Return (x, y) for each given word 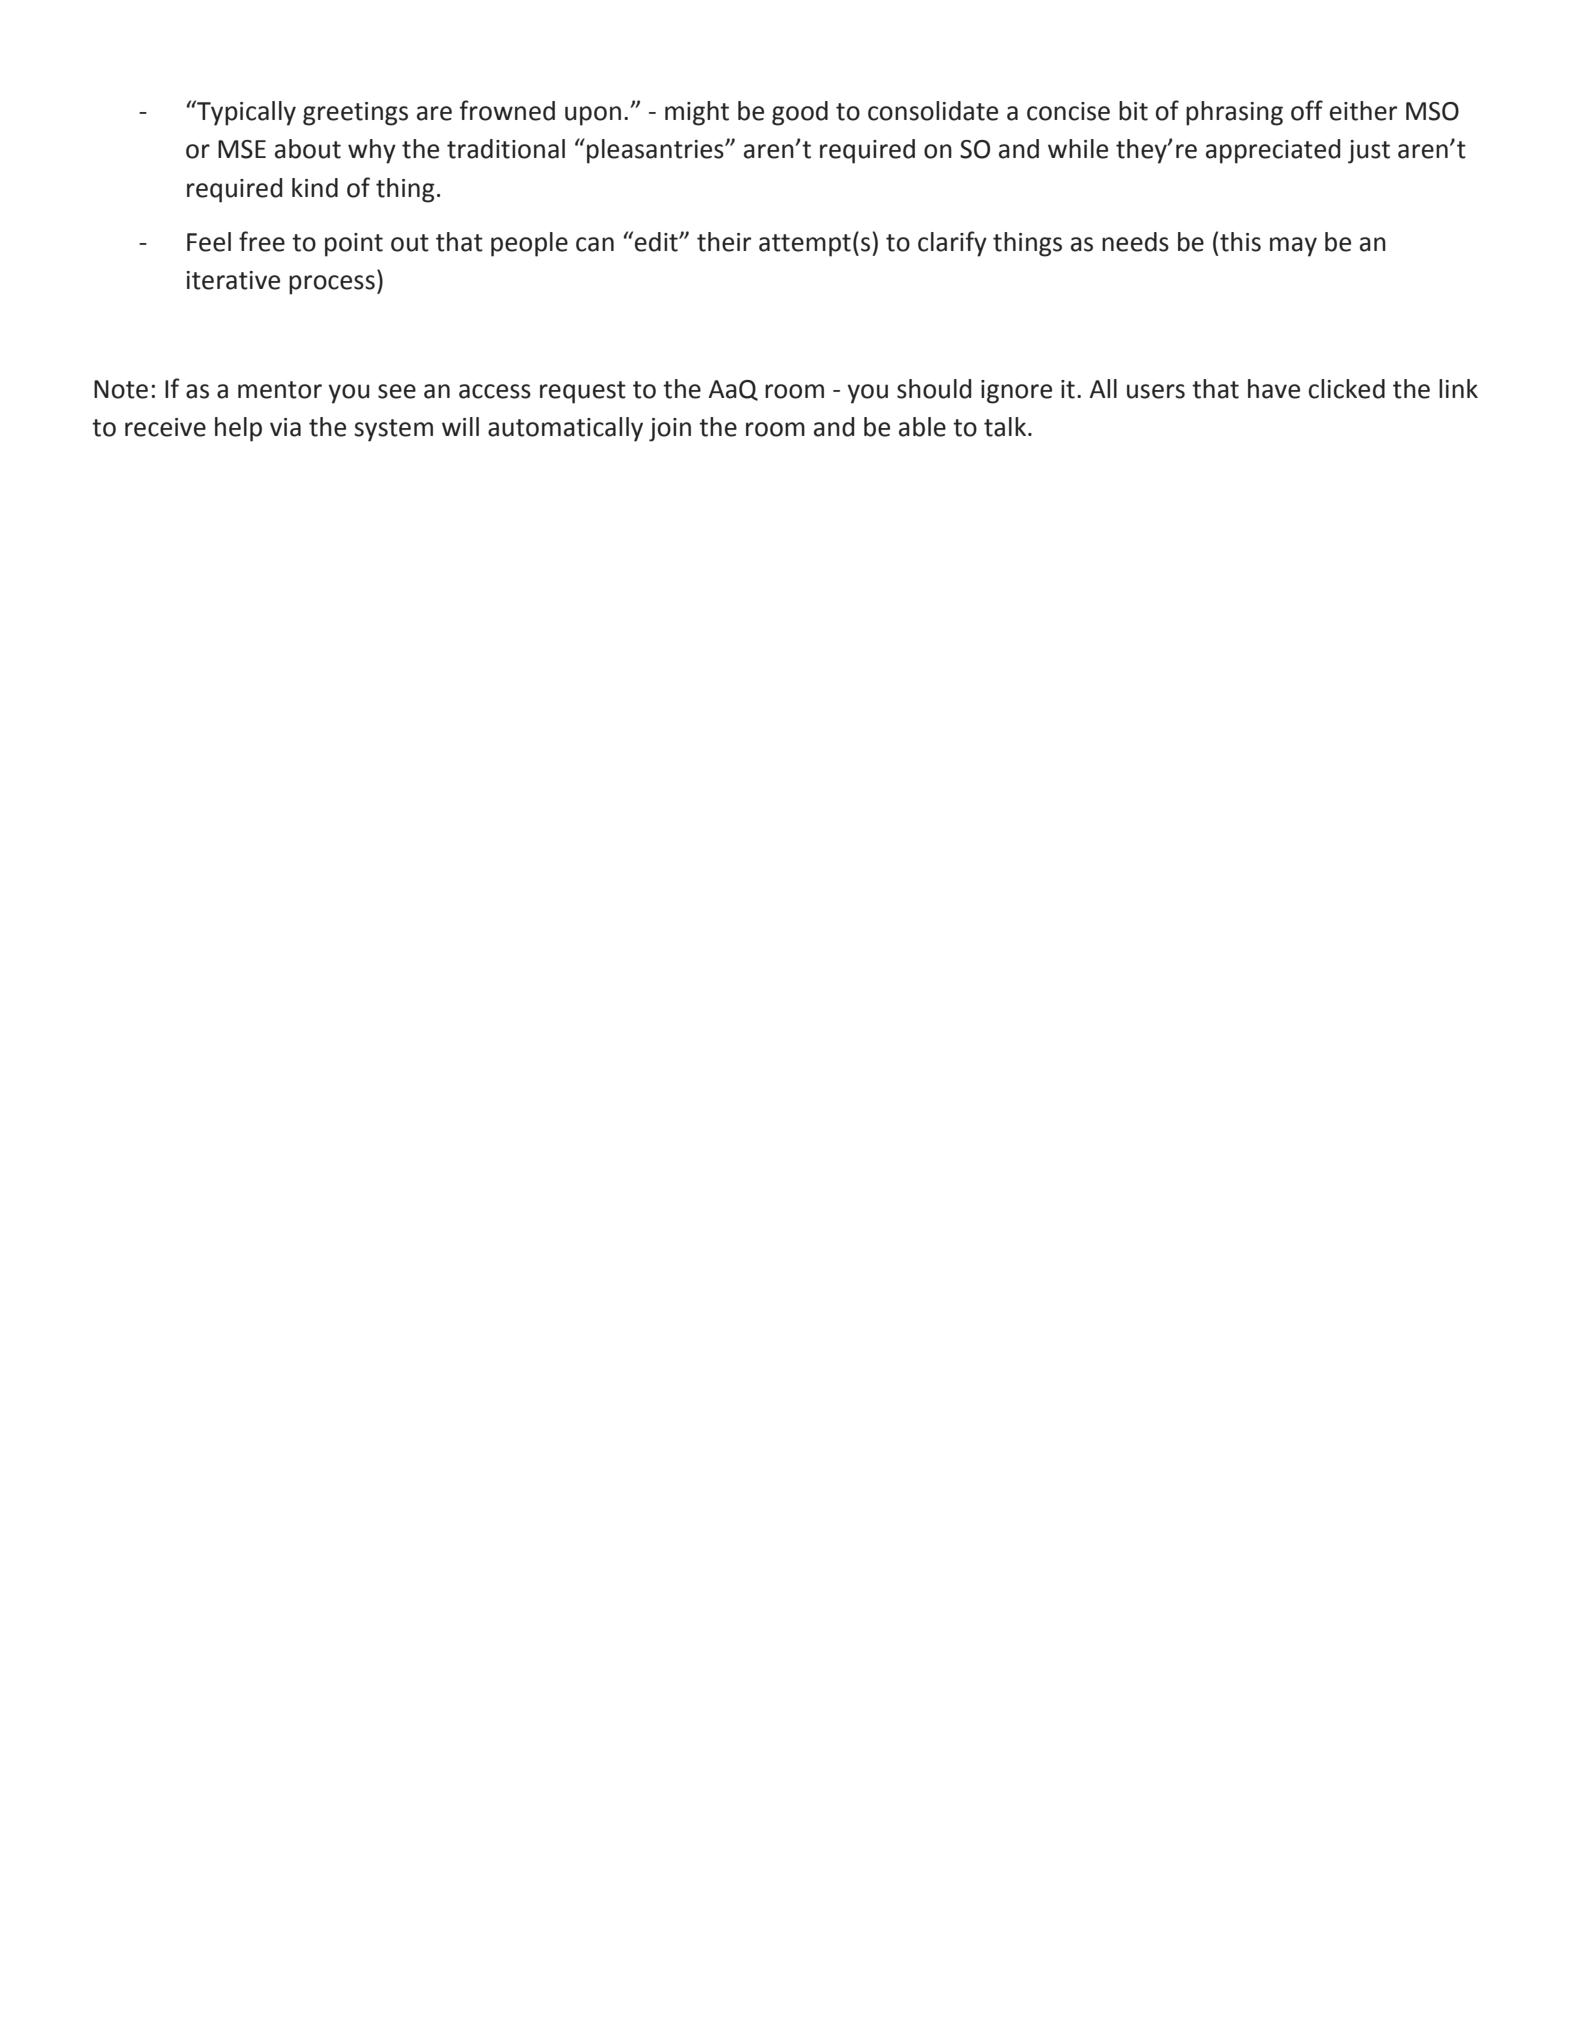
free (262, 241)
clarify (952, 244)
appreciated (1273, 151)
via (285, 427)
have (1274, 389)
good (800, 113)
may (1293, 247)
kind (315, 188)
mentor (280, 390)
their (724, 242)
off (1307, 110)
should (934, 389)
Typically (245, 113)
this (1240, 242)
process (332, 285)
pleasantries (656, 151)
